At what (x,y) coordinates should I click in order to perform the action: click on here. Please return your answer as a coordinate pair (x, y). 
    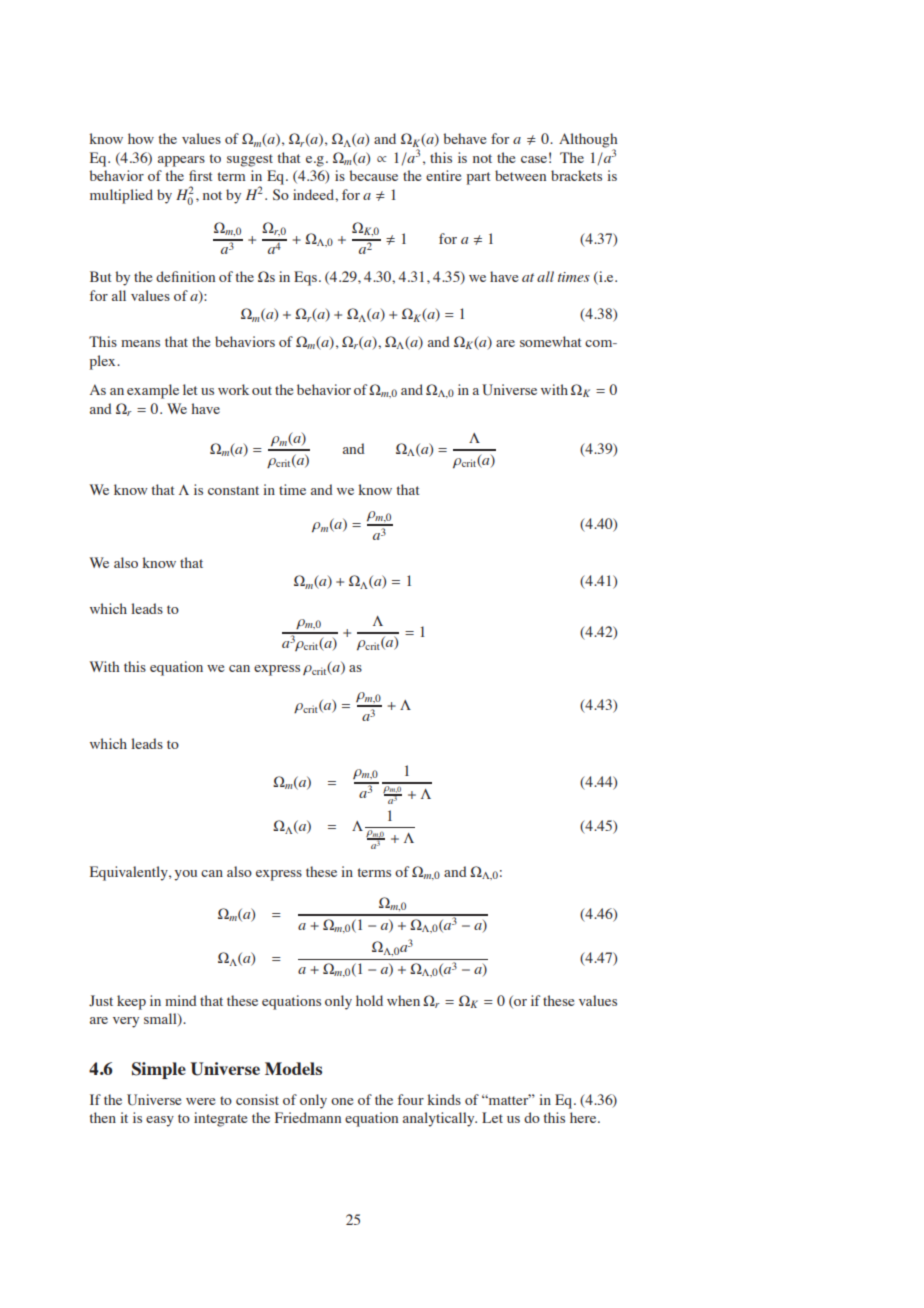
    Looking at the image, I should click on (584, 1117).
